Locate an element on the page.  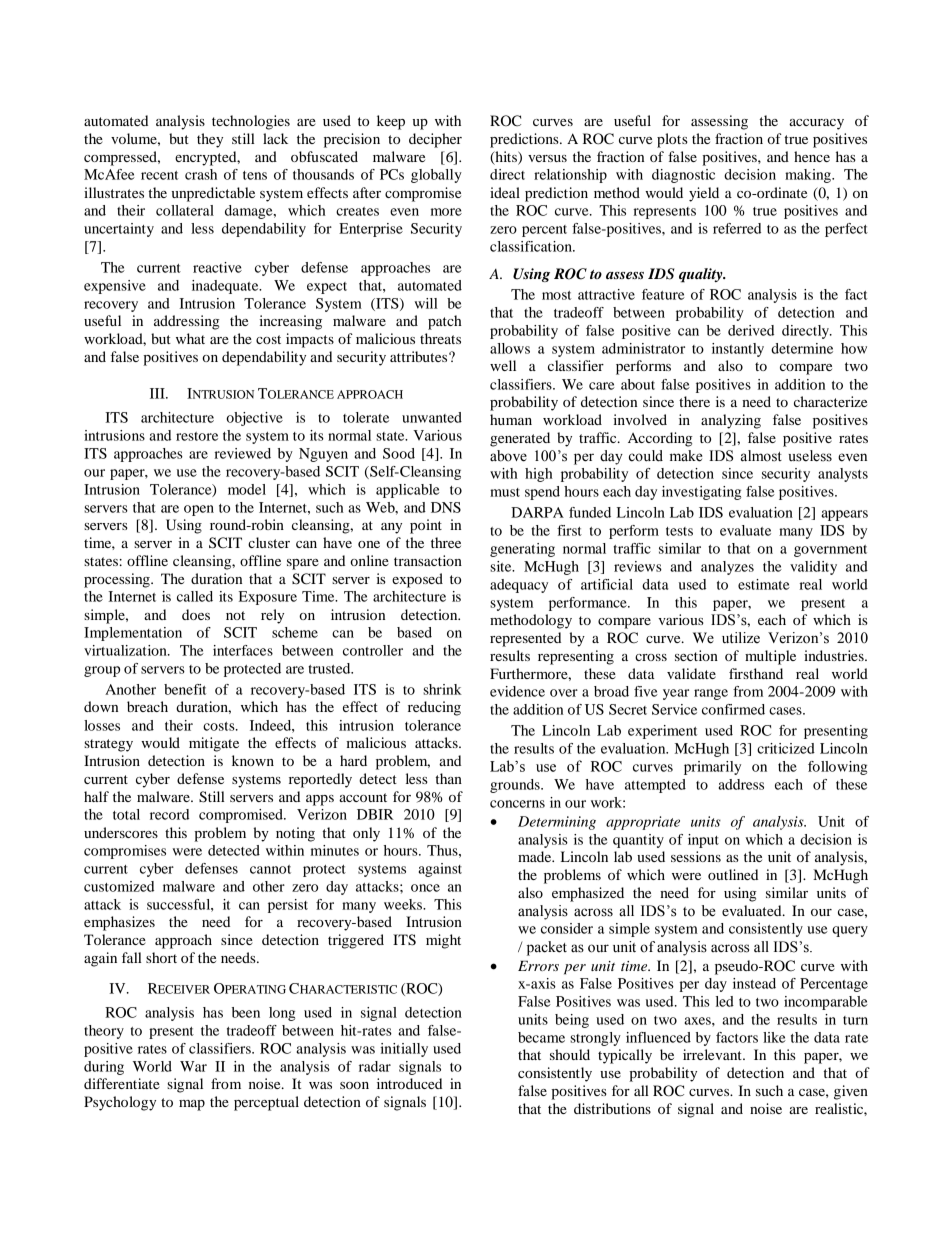
above is located at coordinates (508, 456).
